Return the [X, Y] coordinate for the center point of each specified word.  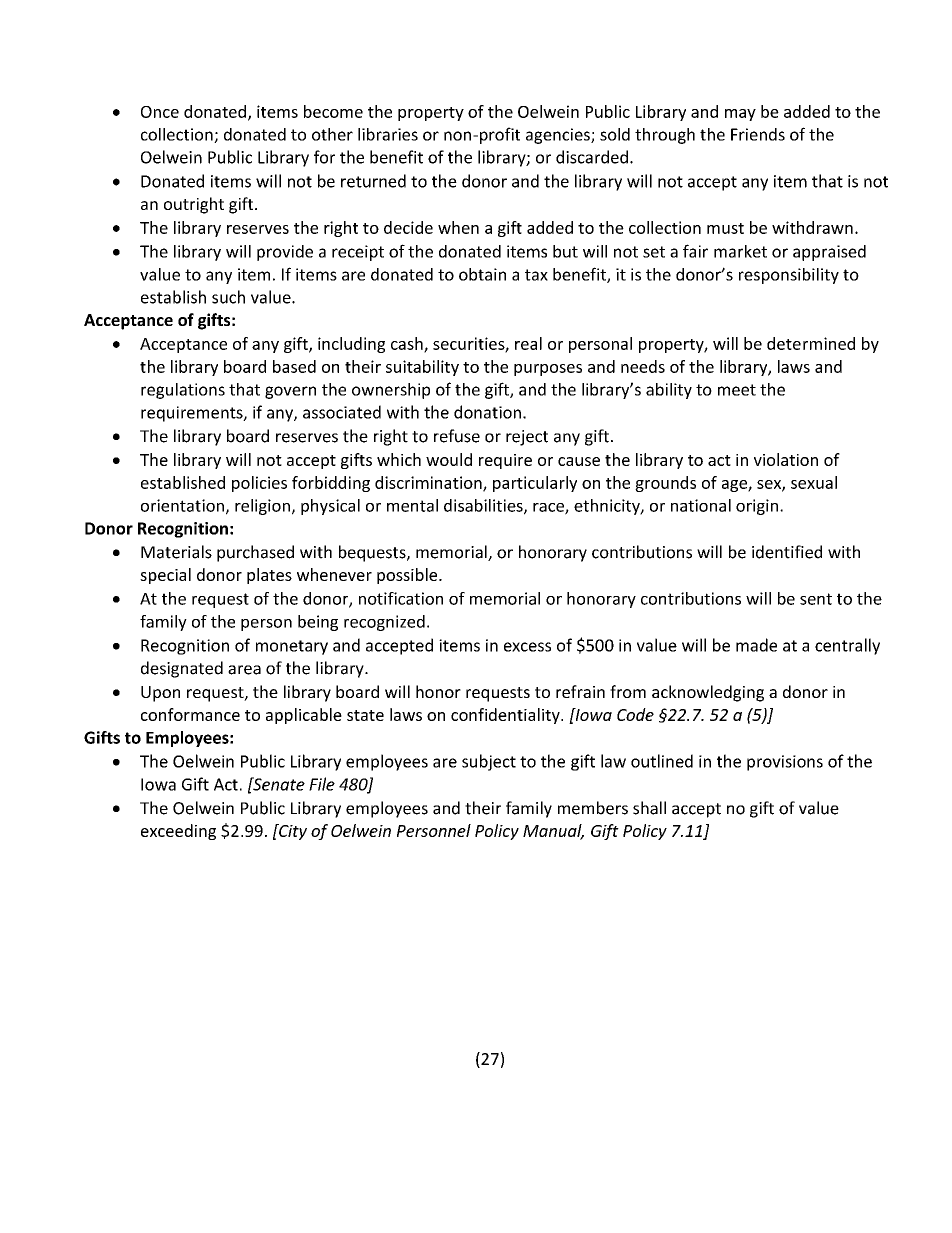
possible [408, 576]
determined [811, 343]
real [528, 343]
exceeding [178, 832]
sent [816, 599]
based [294, 366]
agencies [559, 136]
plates [269, 576]
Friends [758, 134]
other [332, 134]
